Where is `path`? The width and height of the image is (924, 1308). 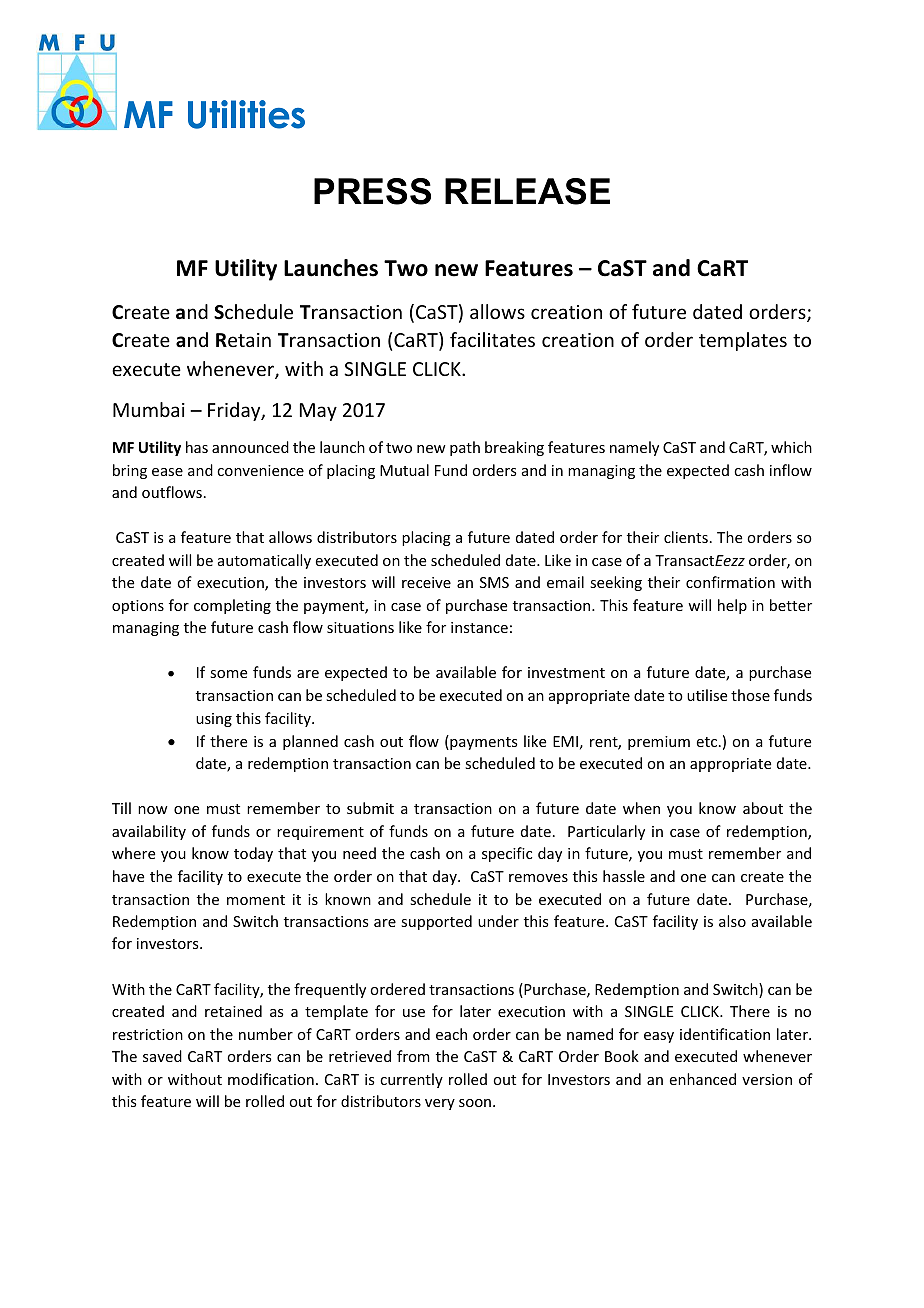 path is located at coordinates (465, 448).
